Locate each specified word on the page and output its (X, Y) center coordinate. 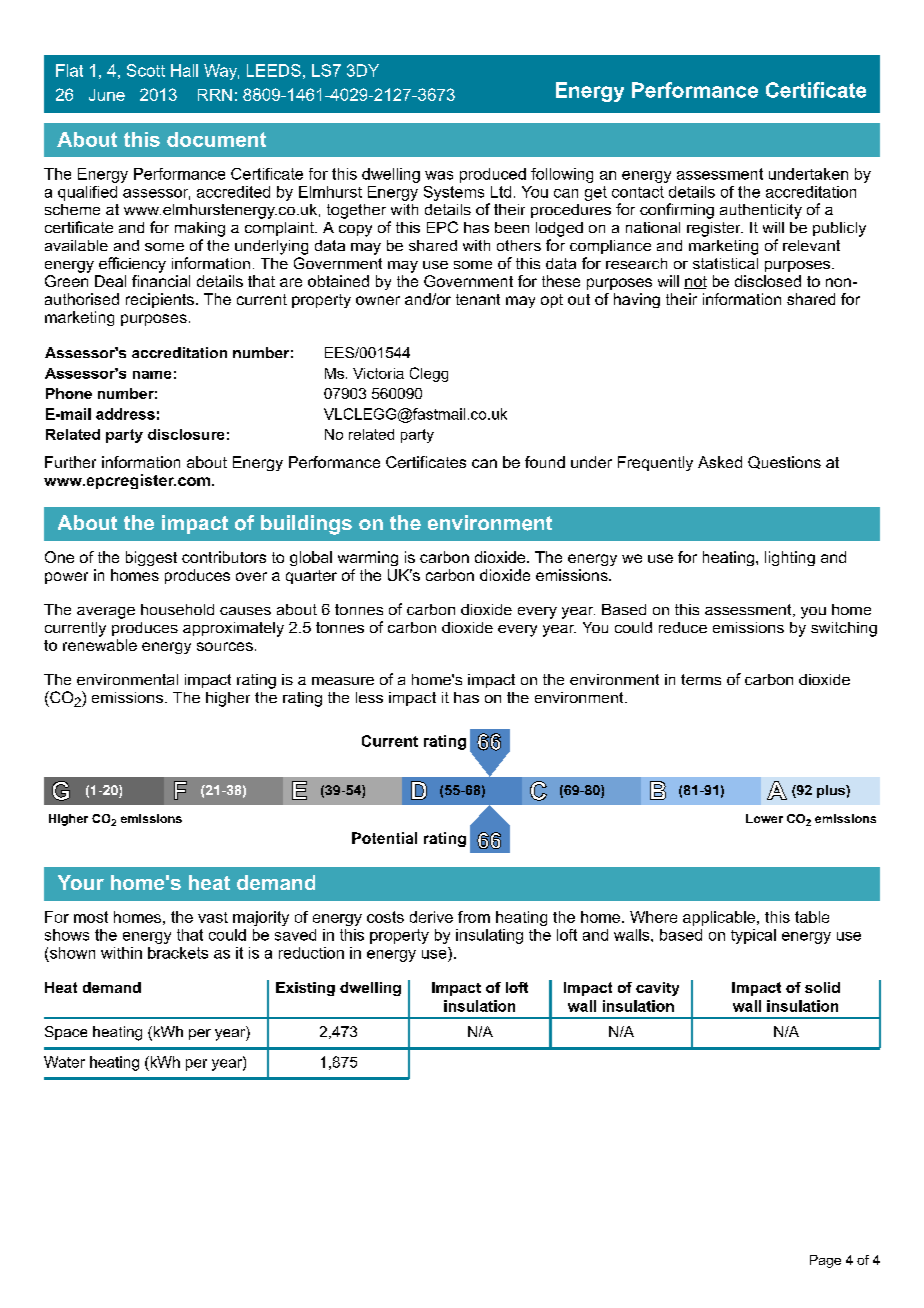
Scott (146, 70)
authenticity (761, 211)
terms (701, 679)
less (369, 697)
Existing (305, 989)
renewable (100, 645)
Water (64, 1062)
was (439, 175)
